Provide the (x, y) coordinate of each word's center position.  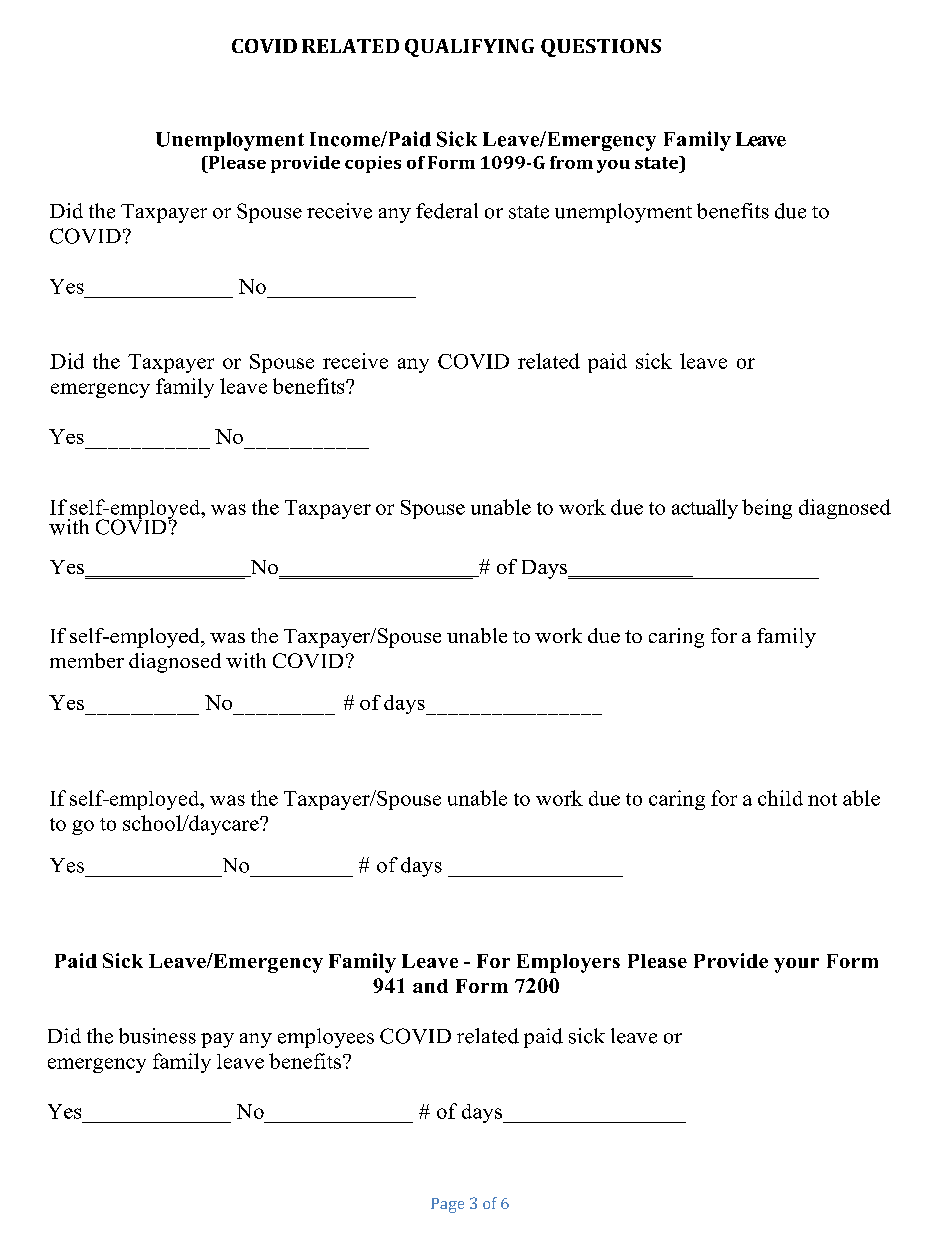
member (87, 660)
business (157, 1036)
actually (705, 509)
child (780, 798)
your (796, 965)
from (571, 162)
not (822, 799)
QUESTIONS (601, 48)
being (767, 509)
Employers (568, 963)
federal (447, 211)
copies (373, 164)
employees (326, 1038)
